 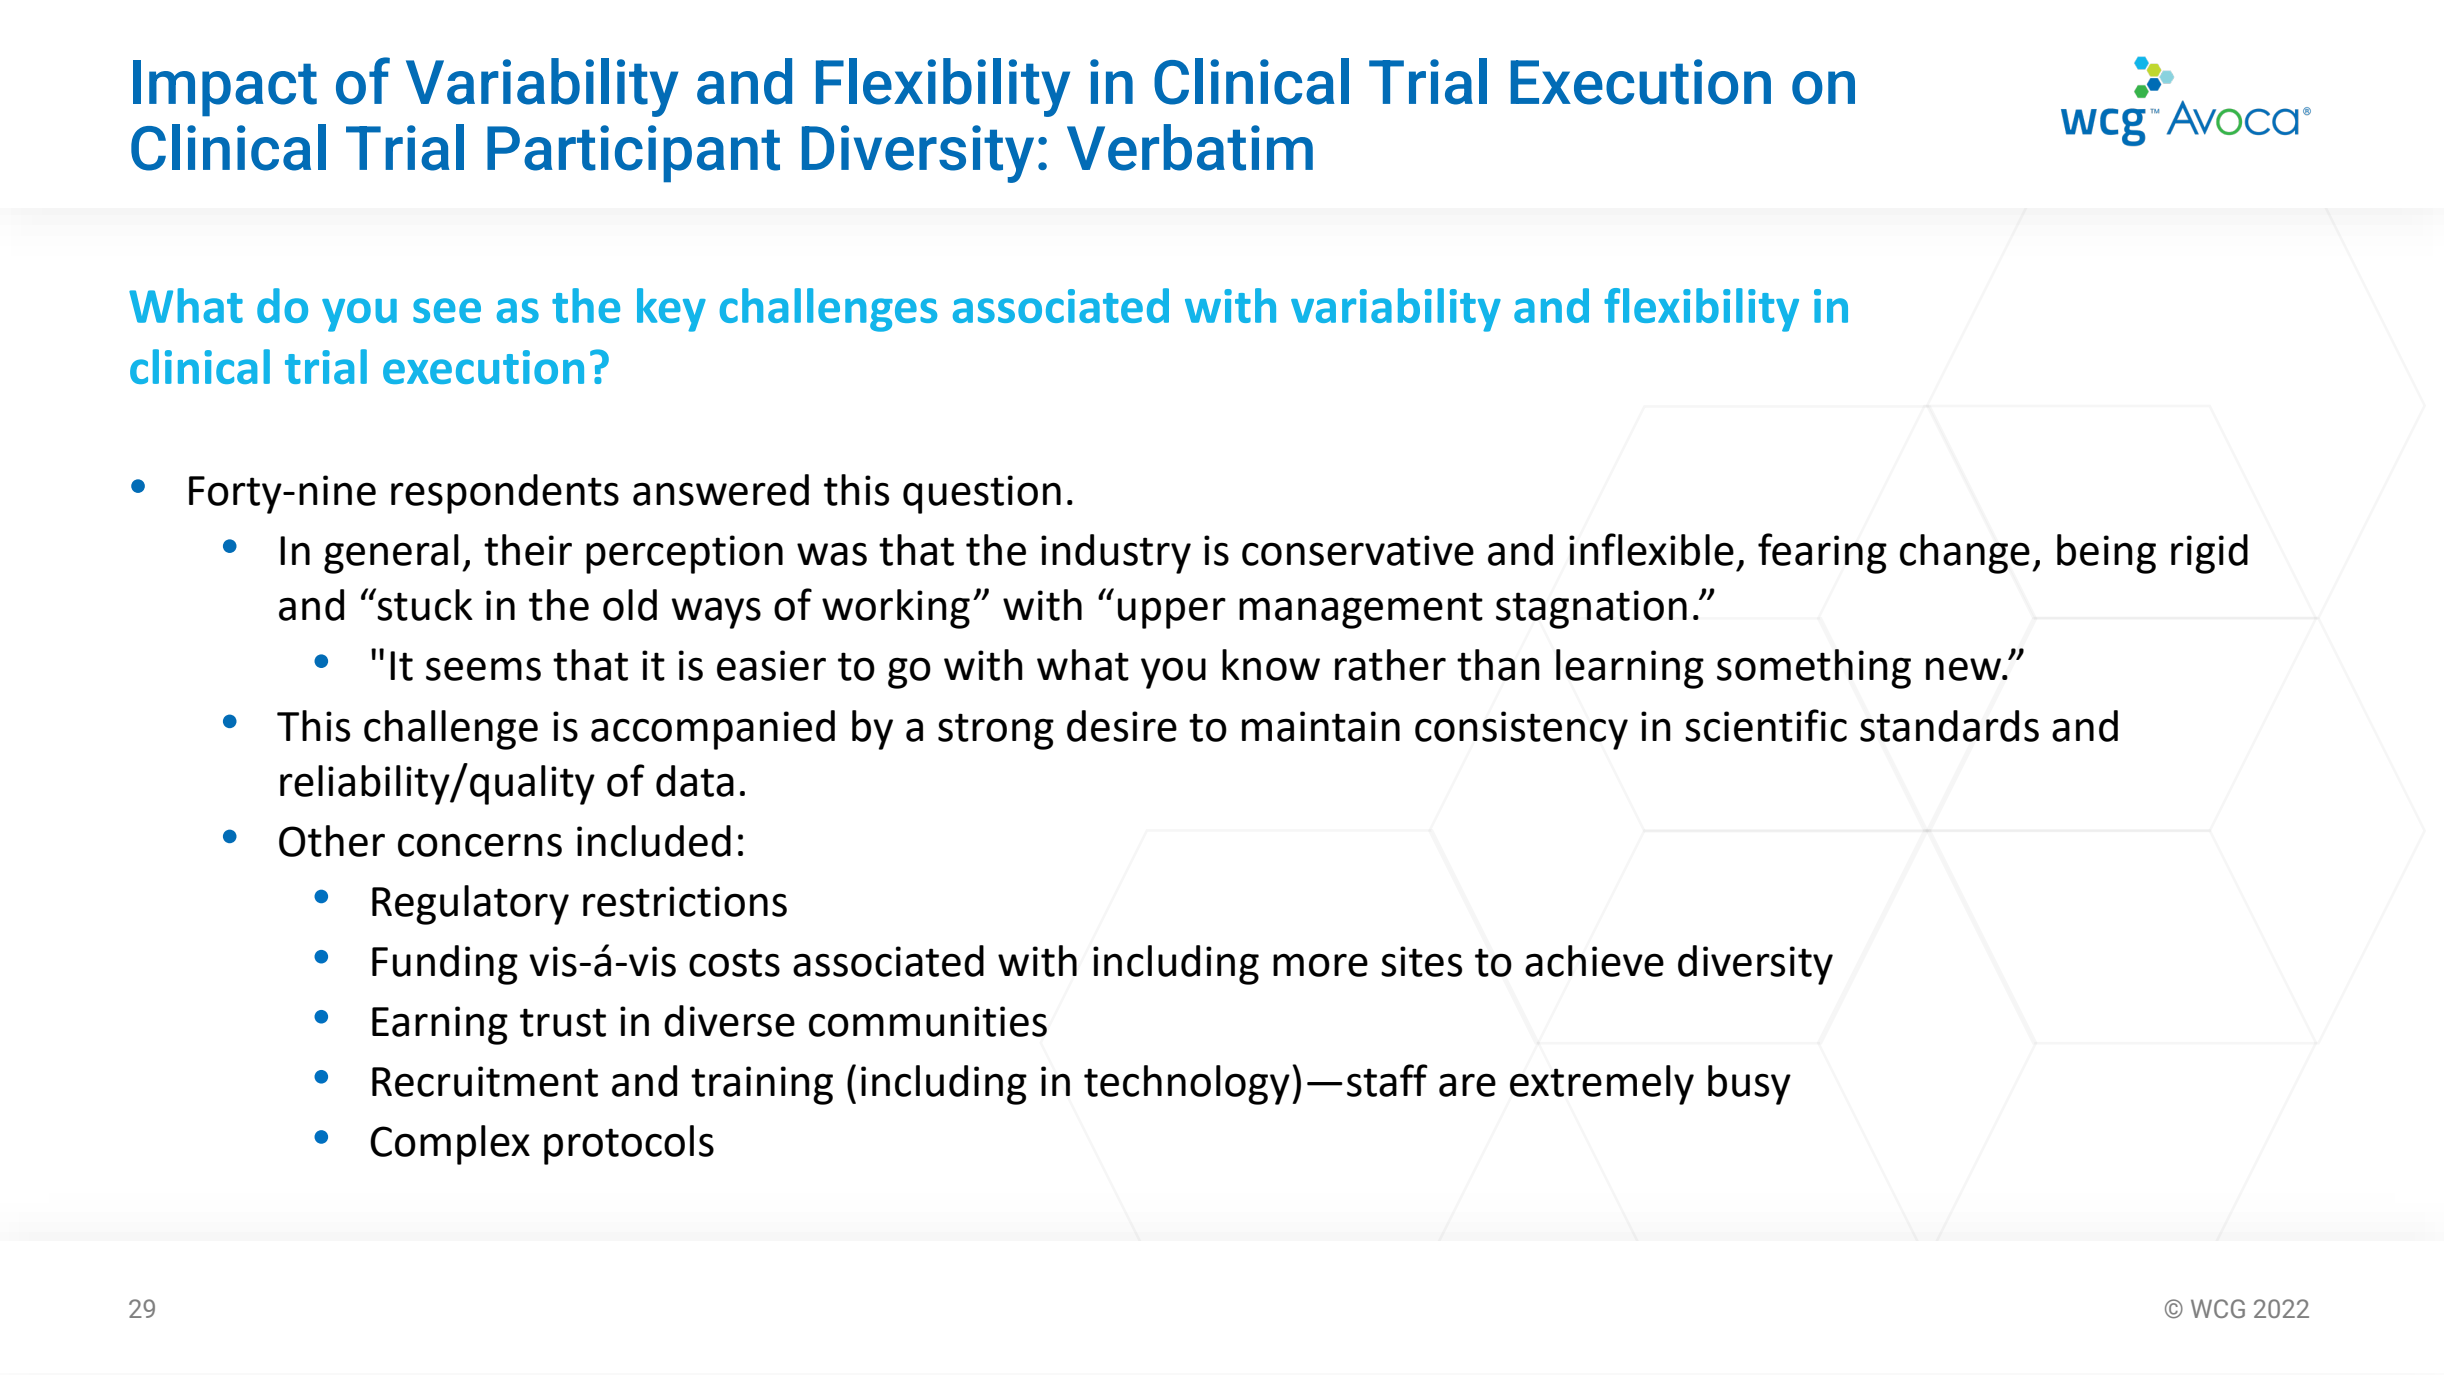 I want to click on achieve, so click(x=1594, y=961).
